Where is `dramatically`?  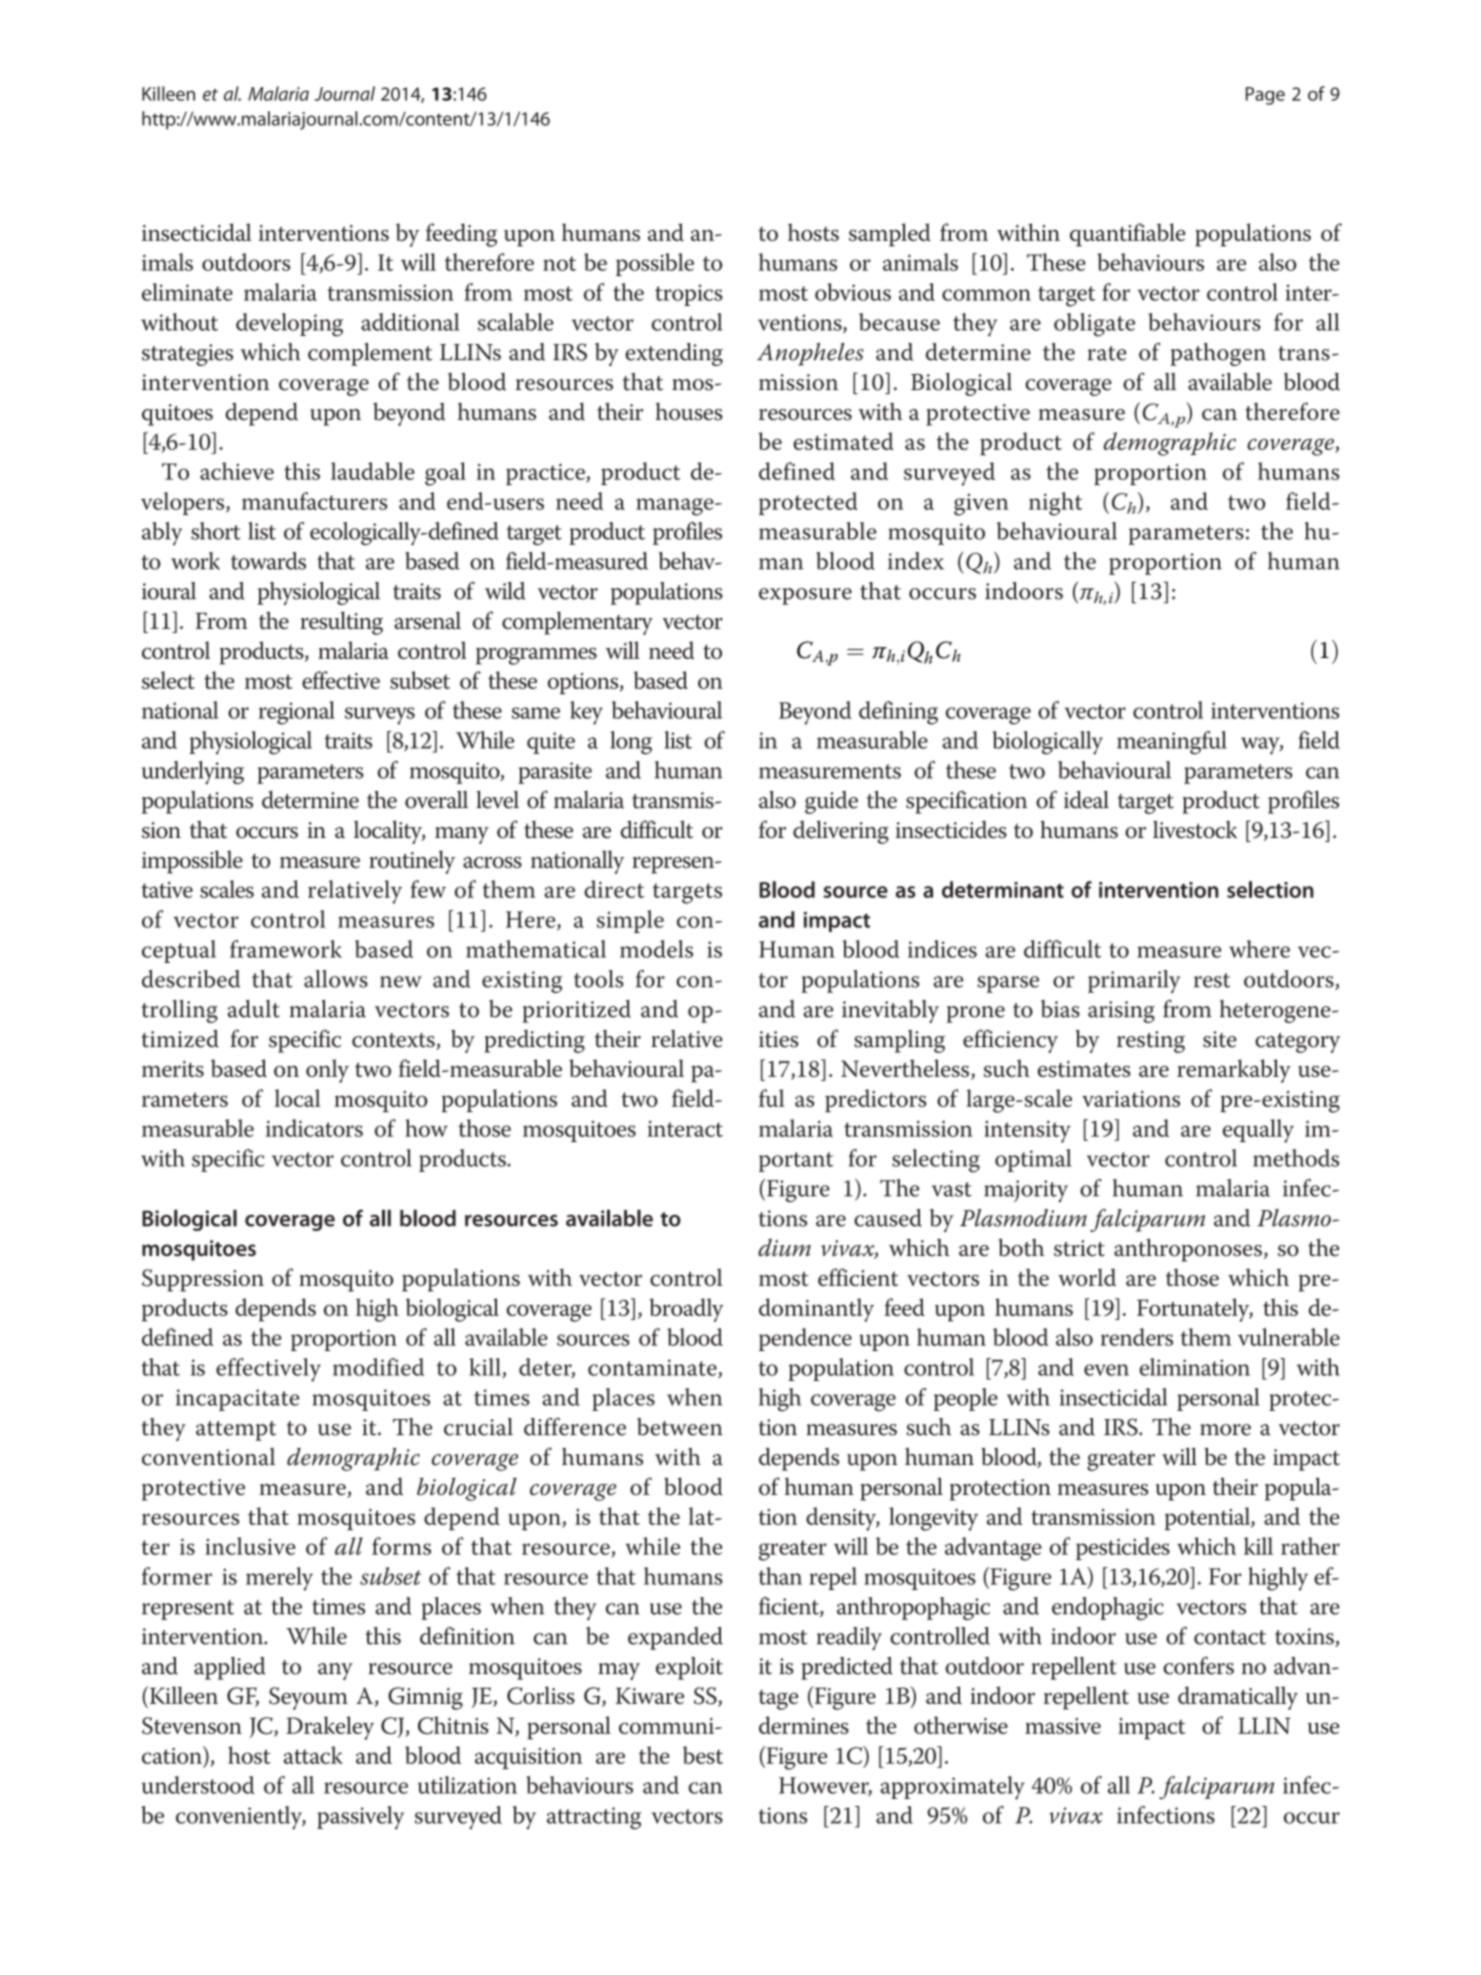 dramatically is located at coordinates (1238, 1698).
